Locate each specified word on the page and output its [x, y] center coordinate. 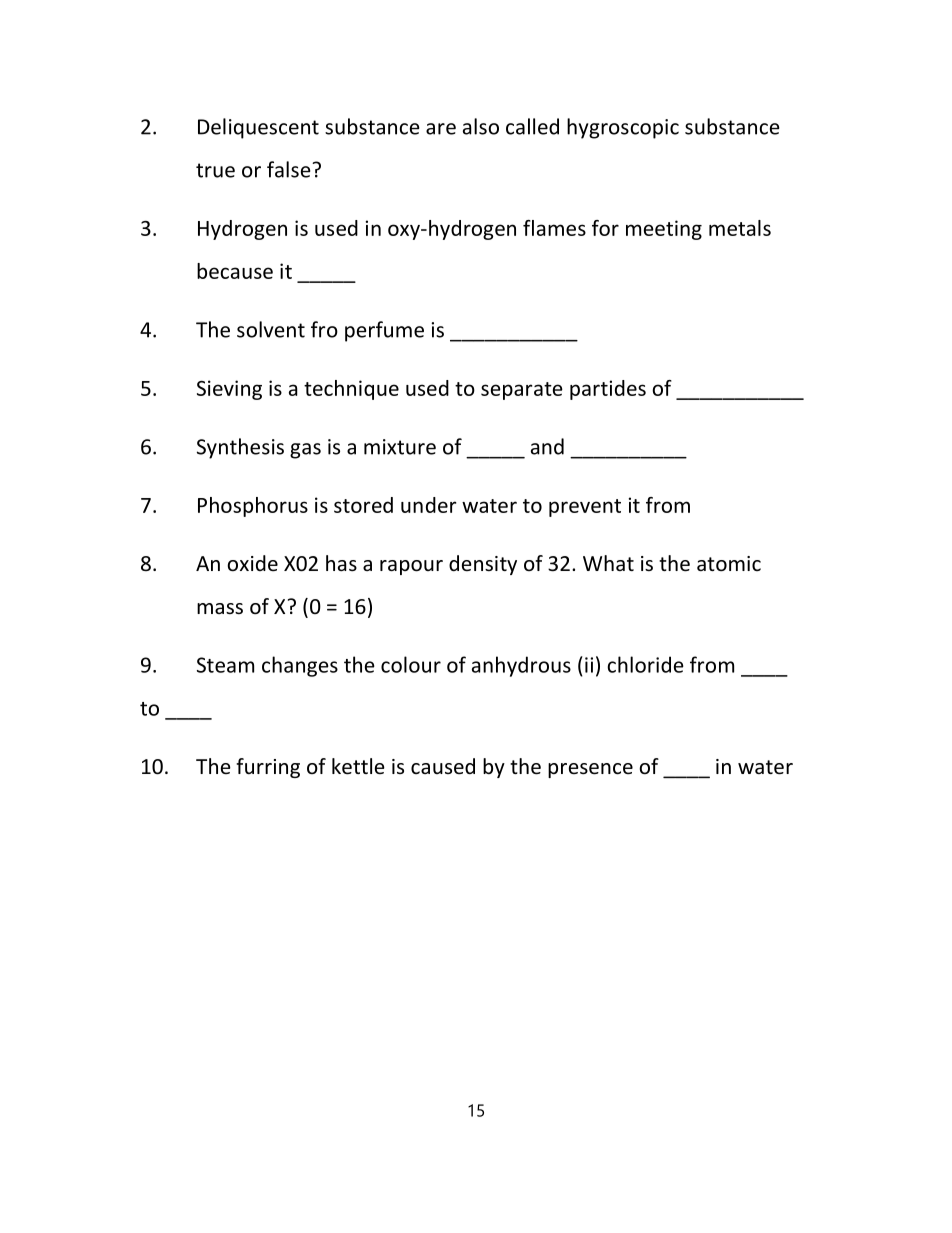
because [235, 271]
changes [300, 666]
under [429, 505]
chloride [645, 664]
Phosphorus [253, 507]
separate [522, 391]
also [481, 126]
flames [554, 228]
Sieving [229, 390]
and [547, 446]
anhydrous [521, 666]
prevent [585, 508]
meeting [664, 230]
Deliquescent [258, 128]
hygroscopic [623, 128]
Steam [225, 665]
